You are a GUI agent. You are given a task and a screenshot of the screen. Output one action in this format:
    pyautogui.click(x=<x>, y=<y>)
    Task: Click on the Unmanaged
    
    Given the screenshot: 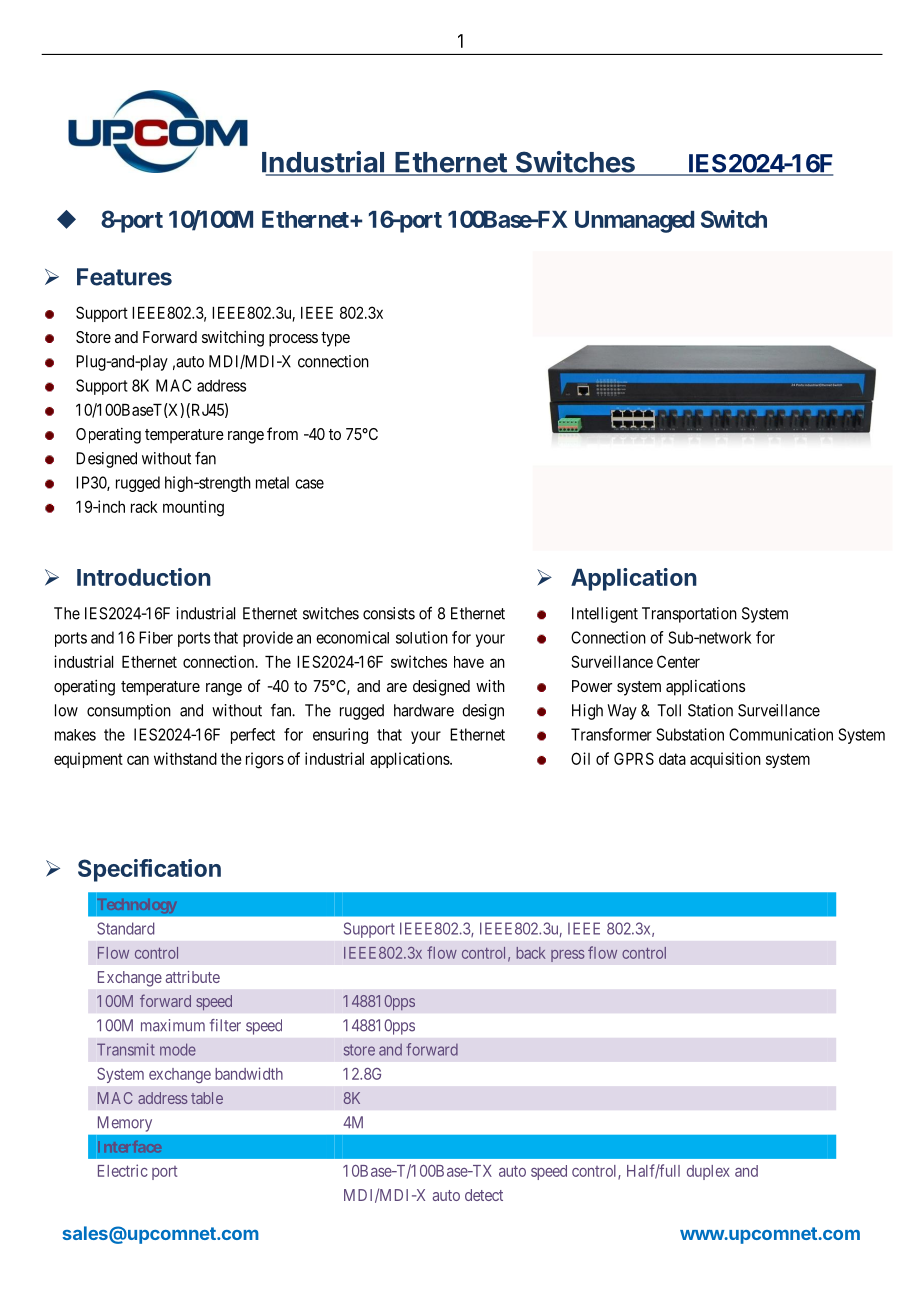 What is the action you would take?
    pyautogui.click(x=634, y=222)
